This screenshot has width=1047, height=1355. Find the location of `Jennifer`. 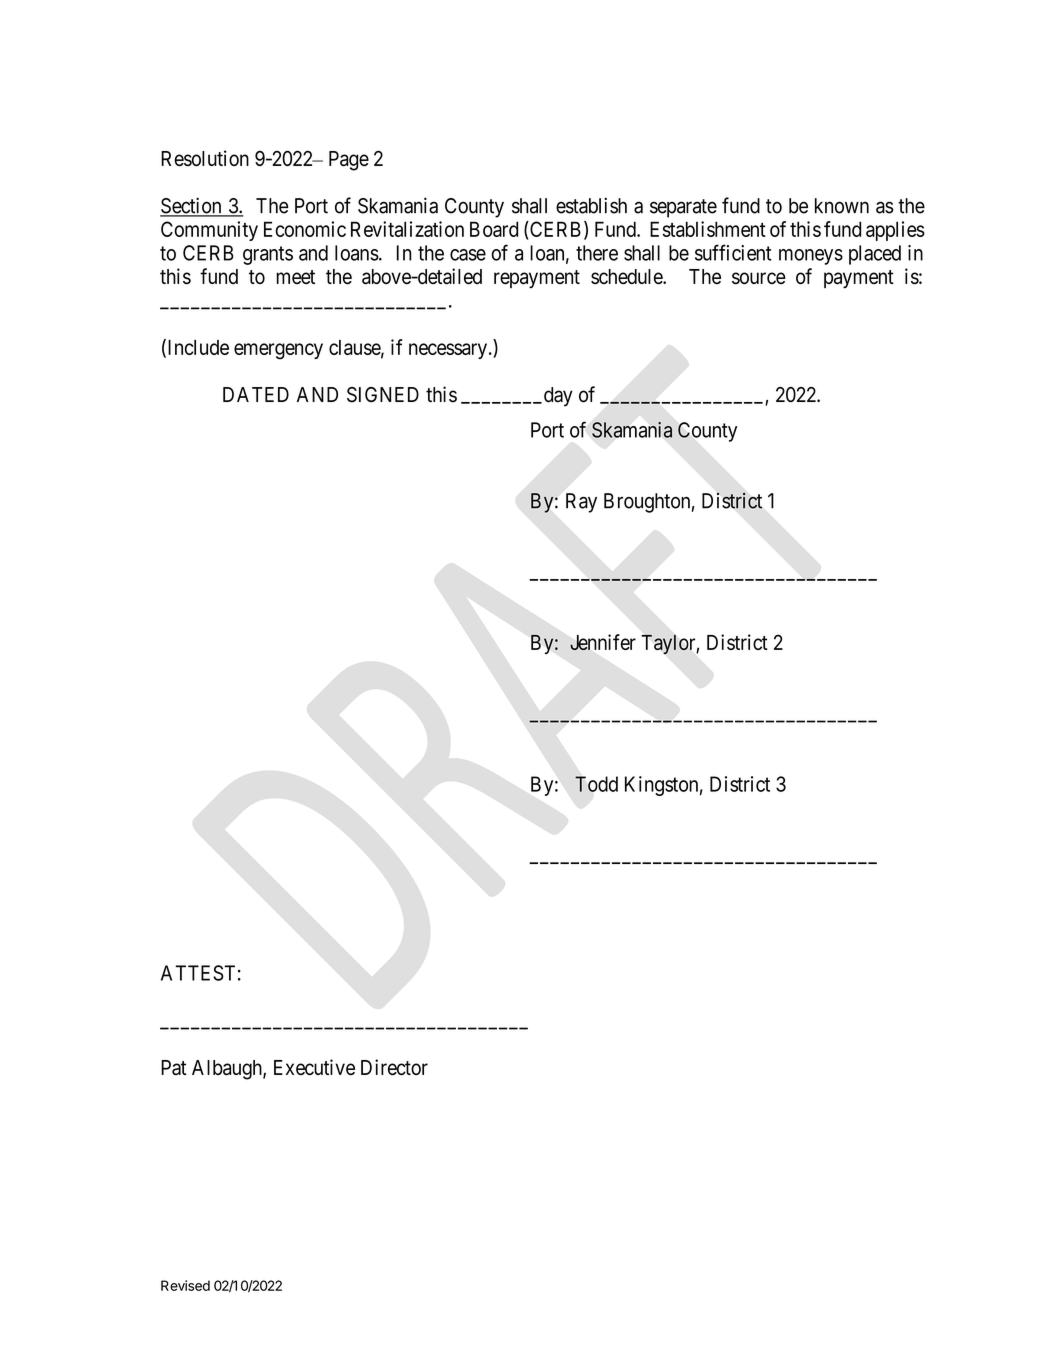

Jennifer is located at coordinates (603, 642).
